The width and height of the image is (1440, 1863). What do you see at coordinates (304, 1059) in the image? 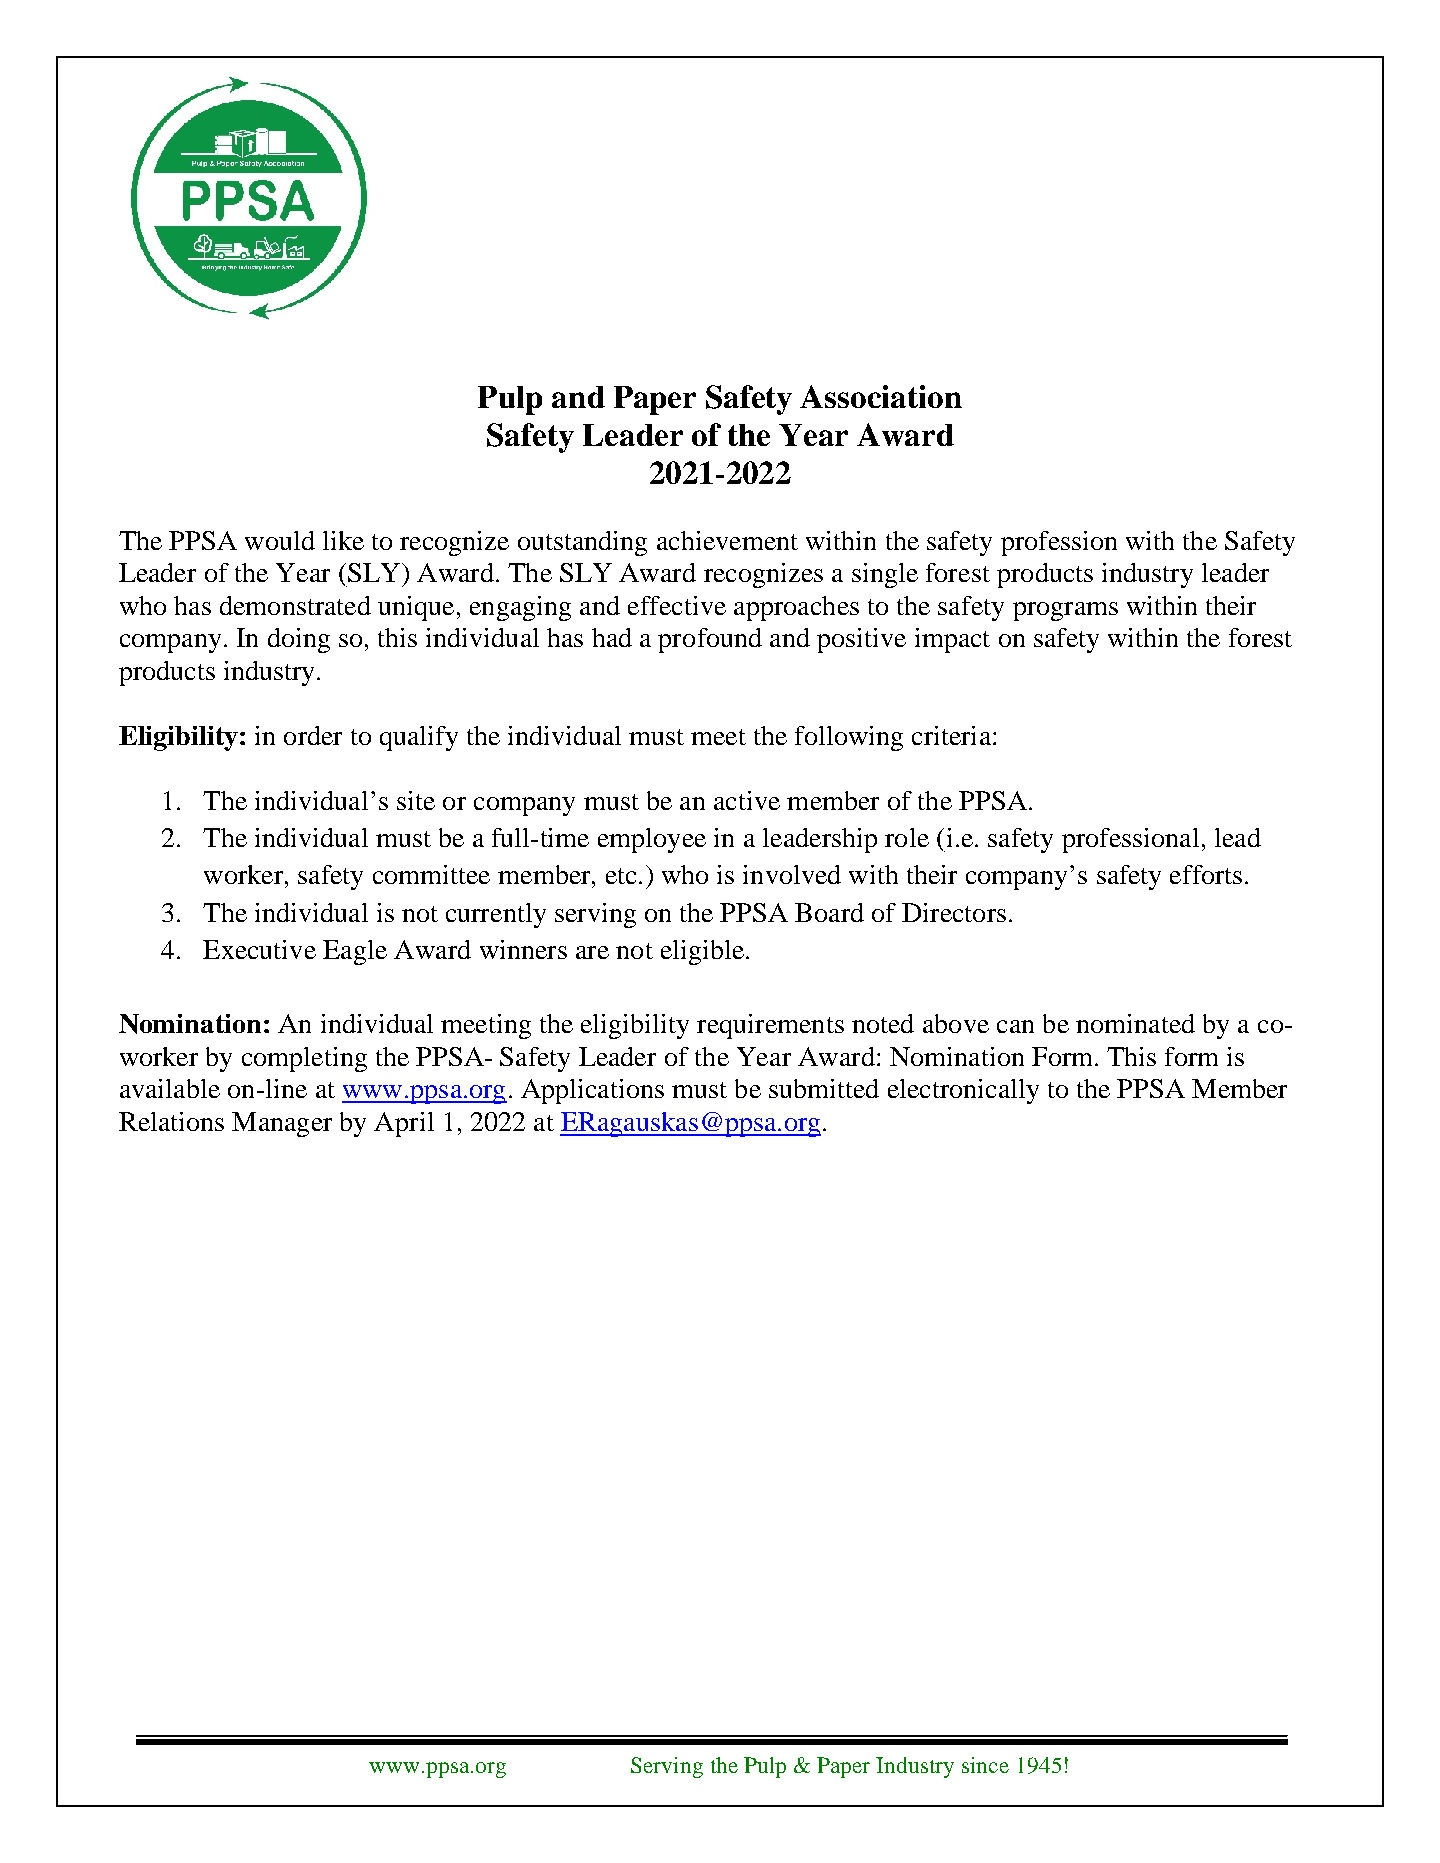
I see `completing` at bounding box center [304, 1059].
